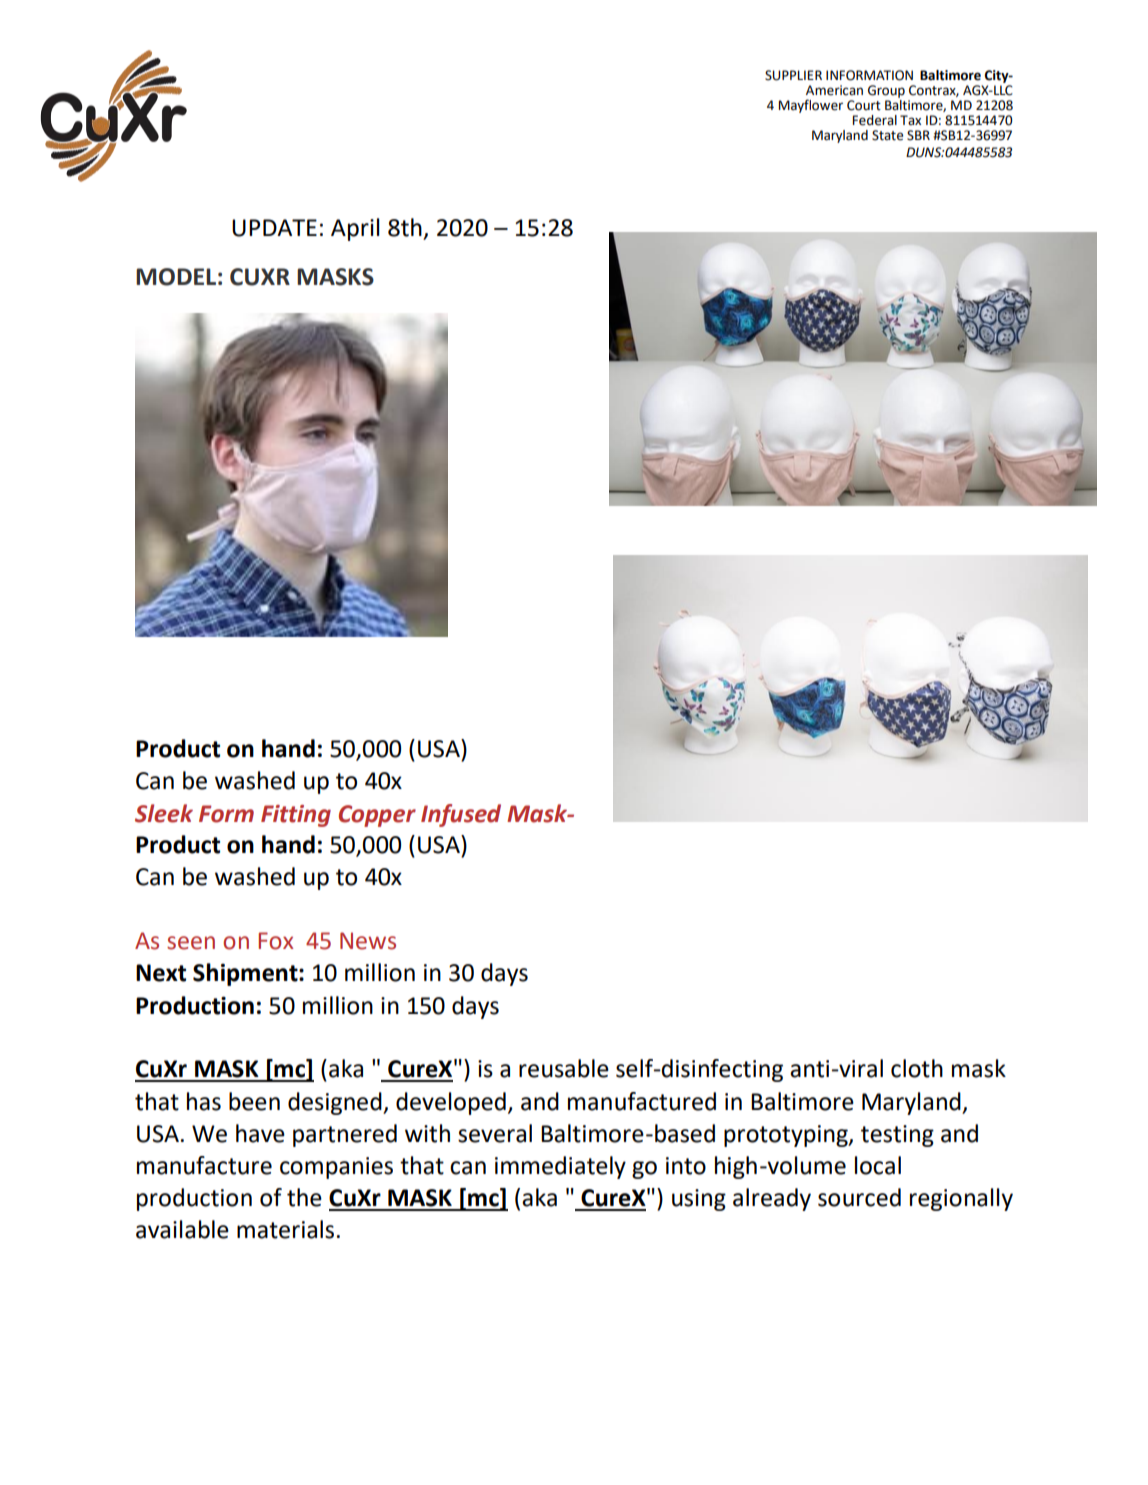  Describe the element at coordinates (274, 228) in the document. I see `UPDATE` at that location.
